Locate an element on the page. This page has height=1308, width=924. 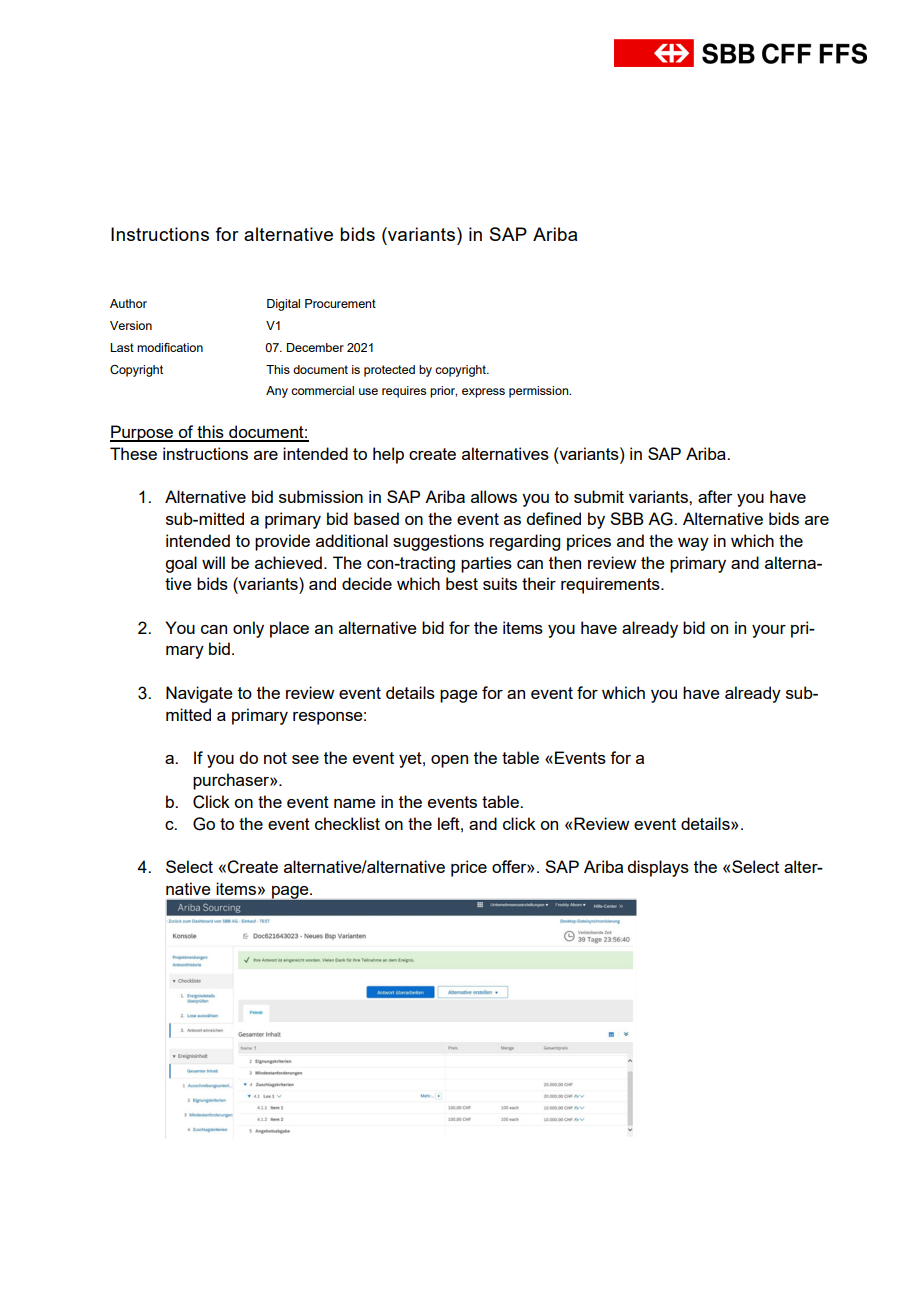
Navigate is located at coordinates (199, 694).
